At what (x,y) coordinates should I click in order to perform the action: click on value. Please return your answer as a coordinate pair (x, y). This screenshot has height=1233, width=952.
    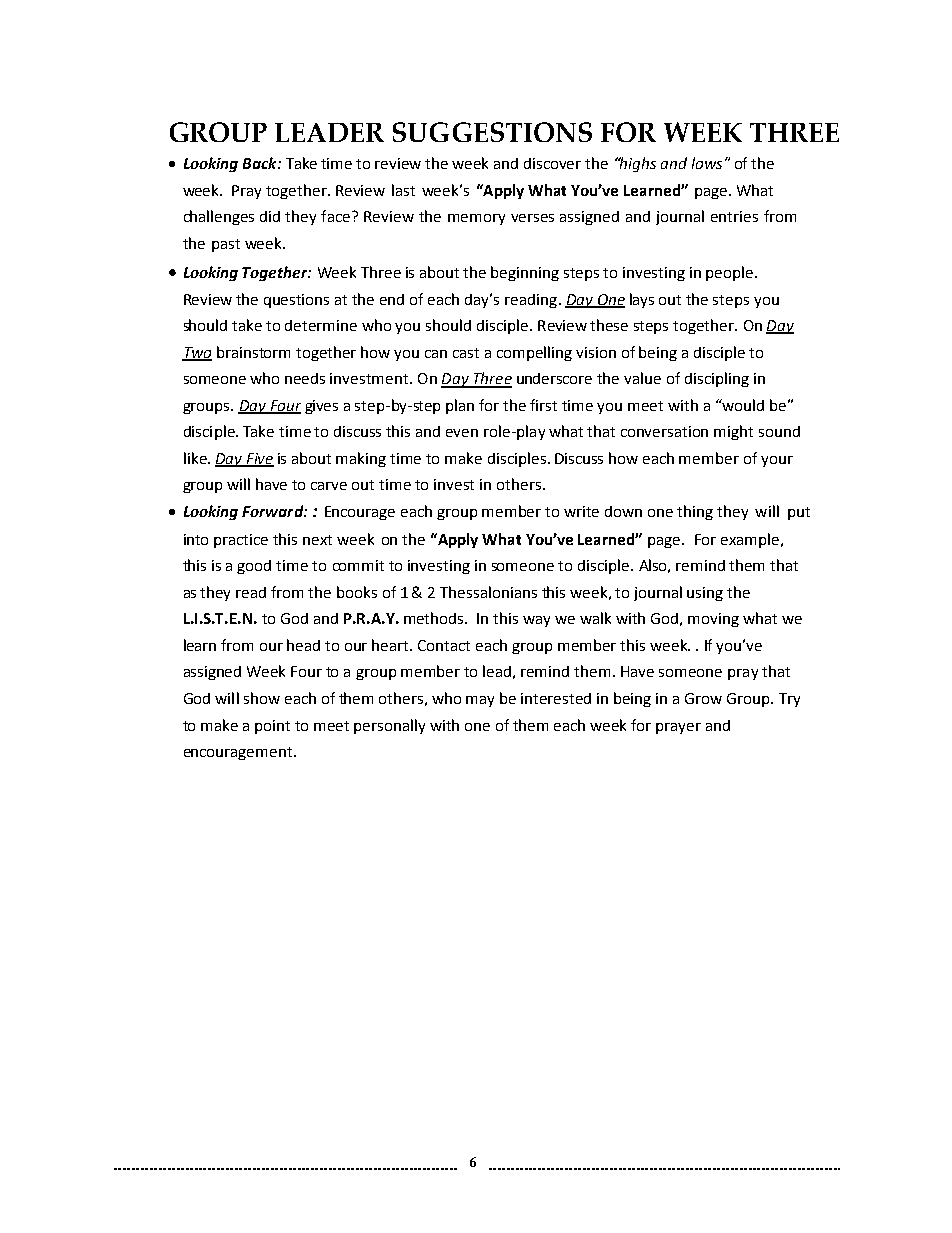
    Looking at the image, I should click on (642, 378).
